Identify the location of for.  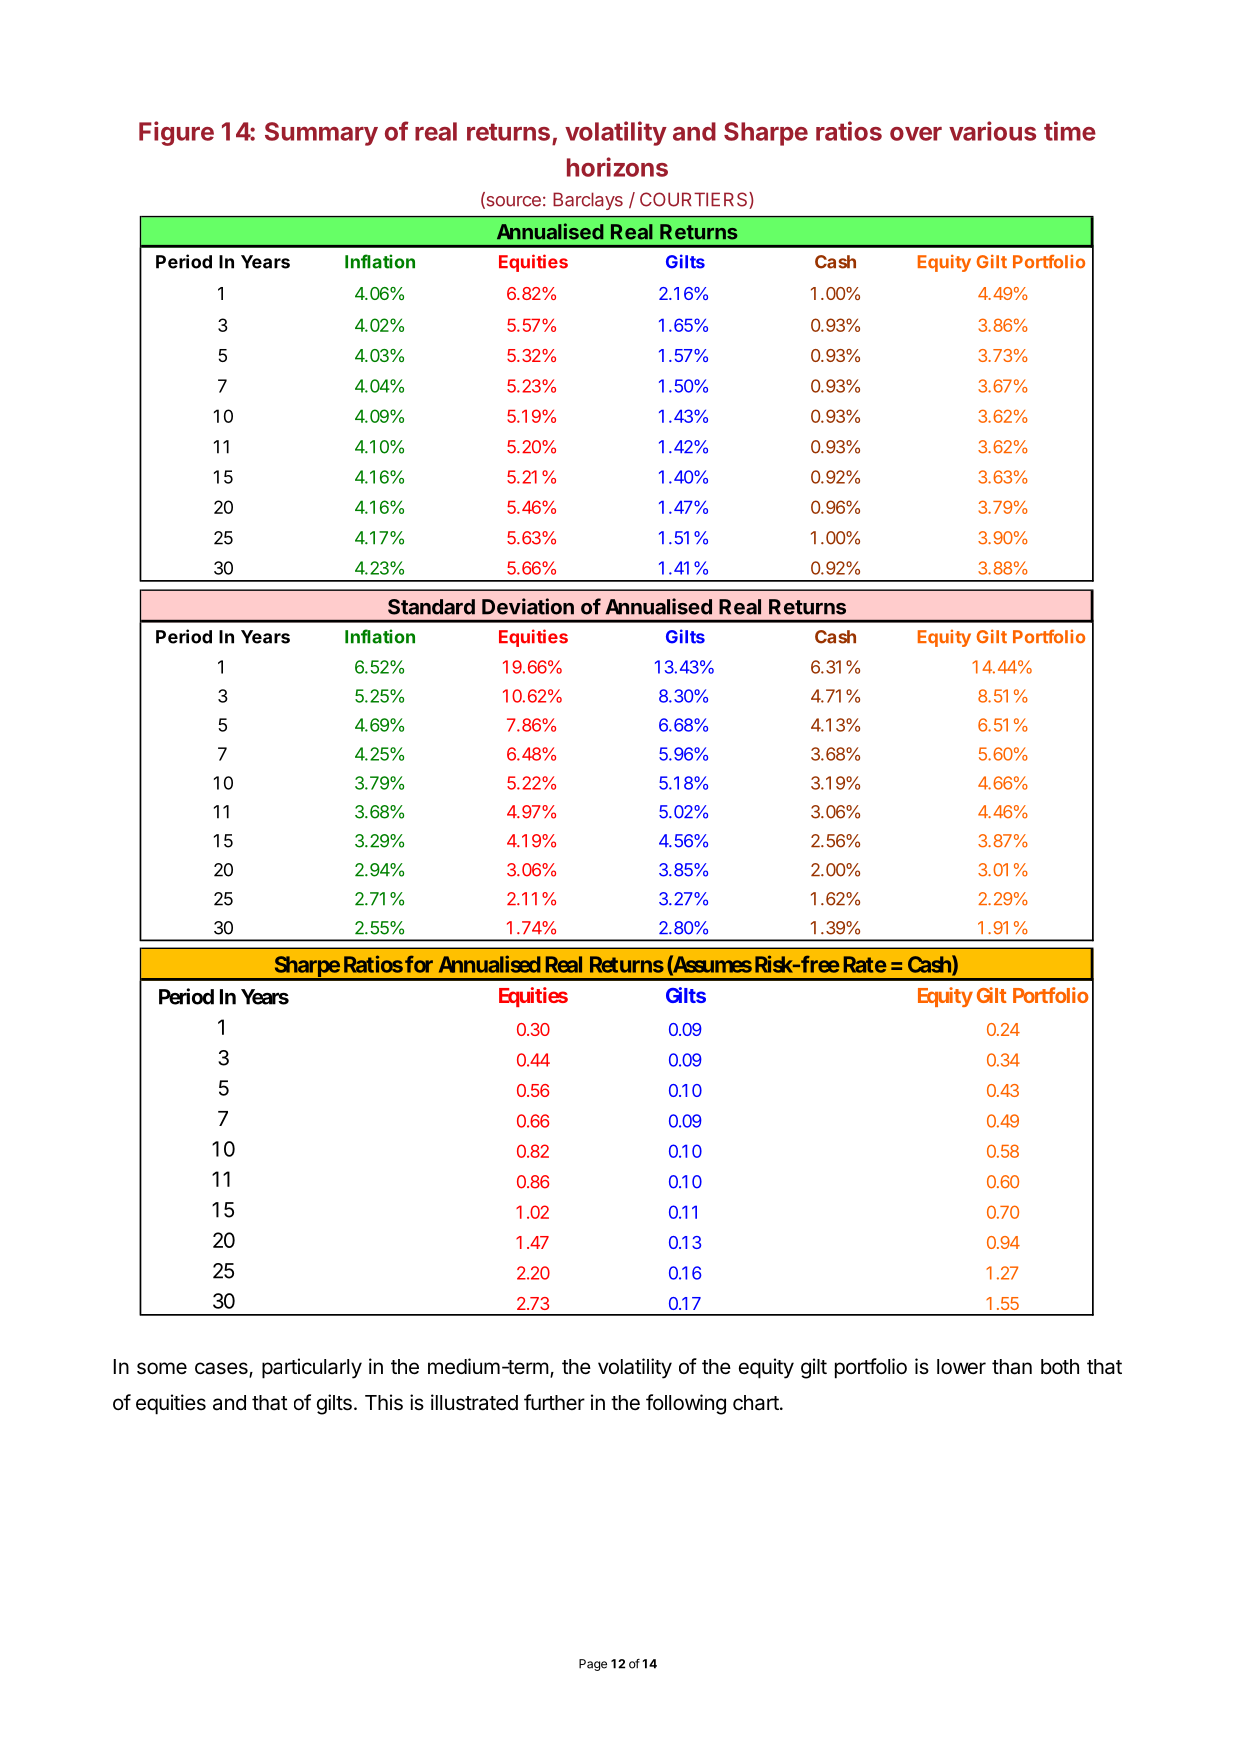
(419, 964).
